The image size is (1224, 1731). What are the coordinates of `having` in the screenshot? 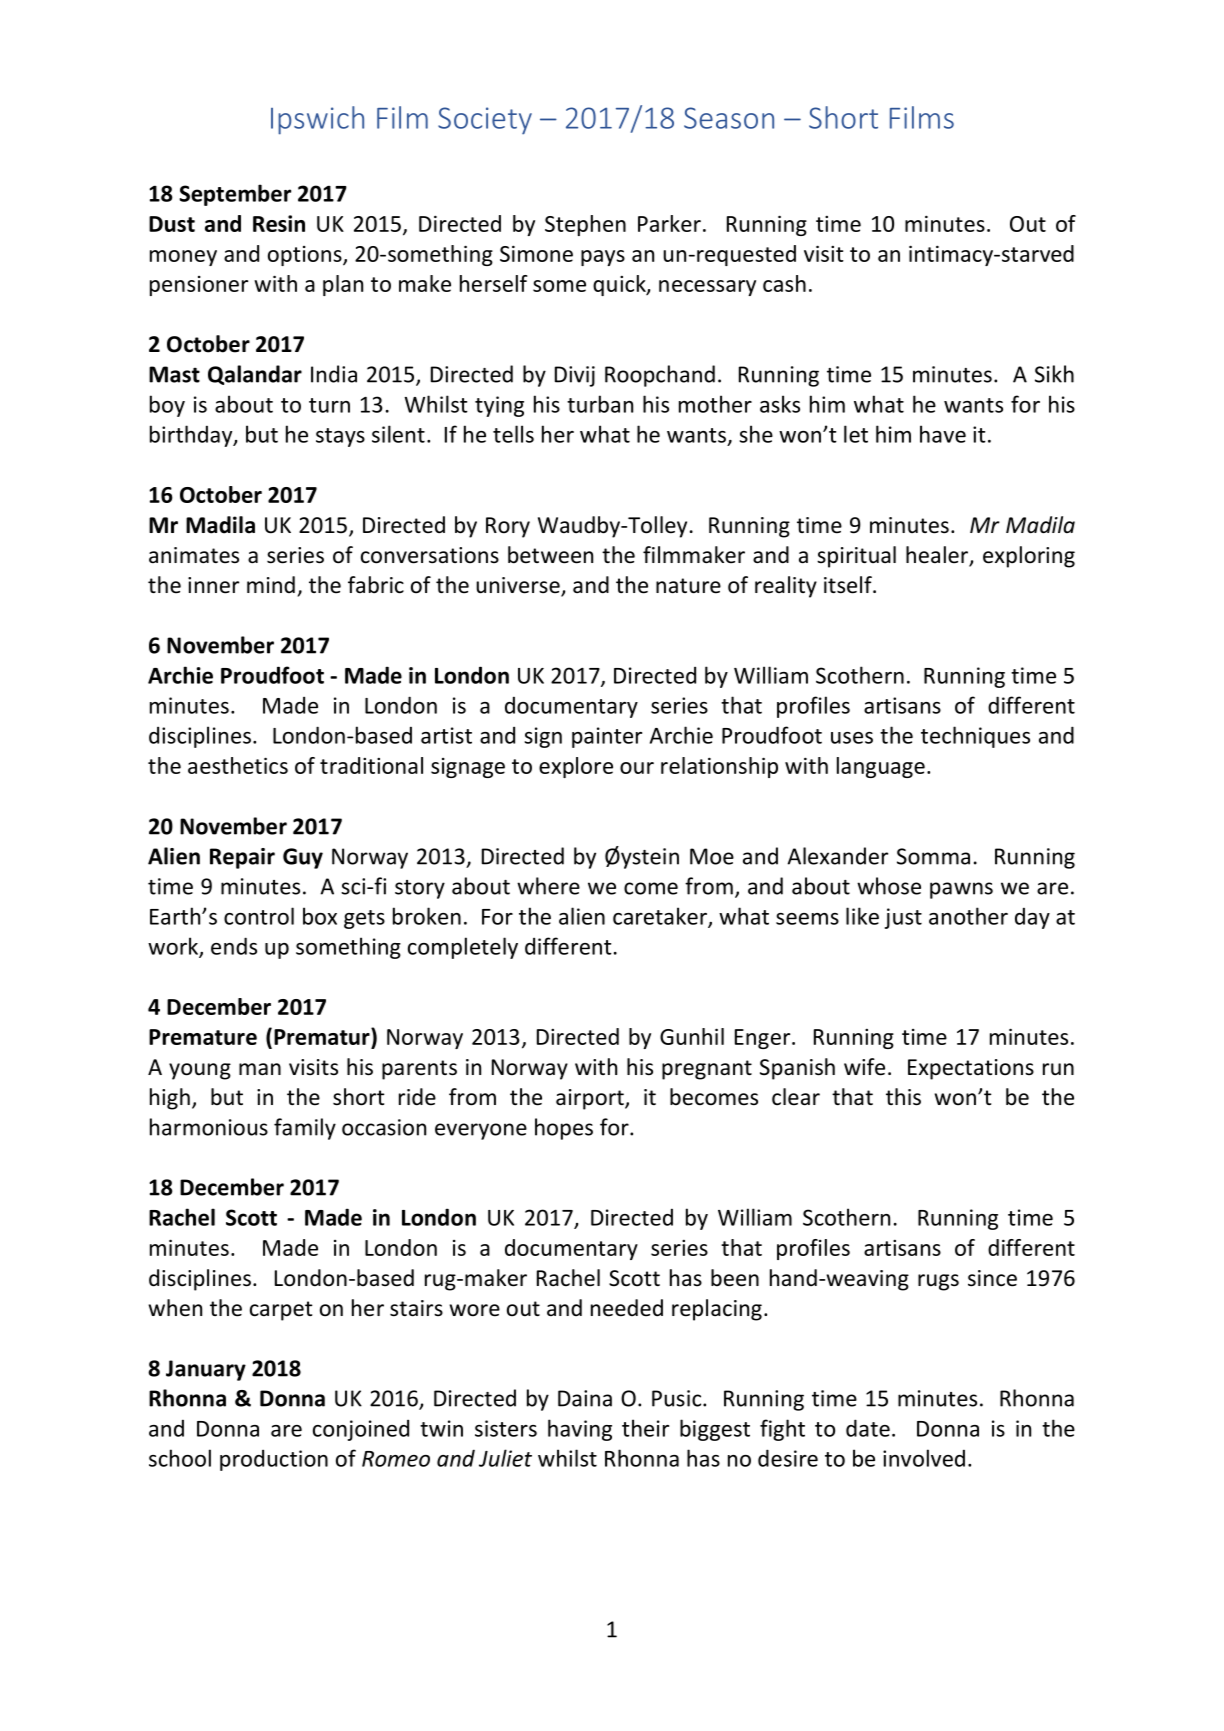 It's located at (580, 1430).
